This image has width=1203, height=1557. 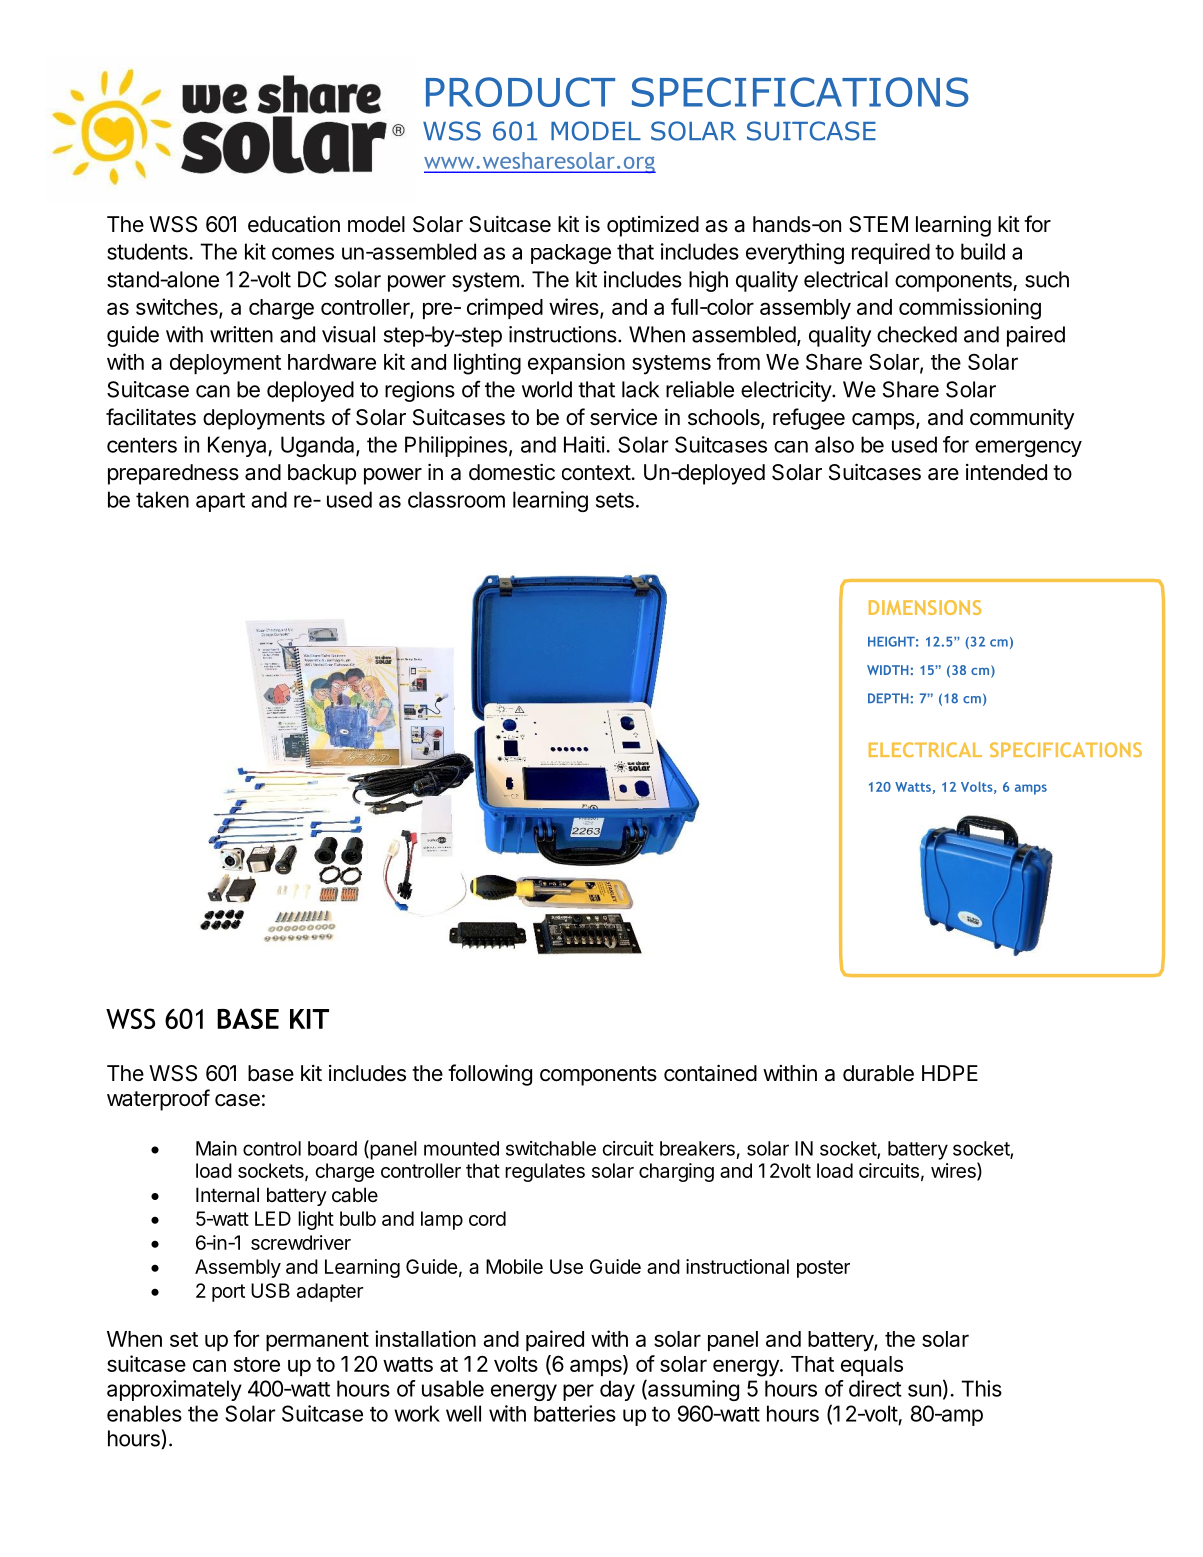 I want to click on day, so click(x=617, y=1390).
